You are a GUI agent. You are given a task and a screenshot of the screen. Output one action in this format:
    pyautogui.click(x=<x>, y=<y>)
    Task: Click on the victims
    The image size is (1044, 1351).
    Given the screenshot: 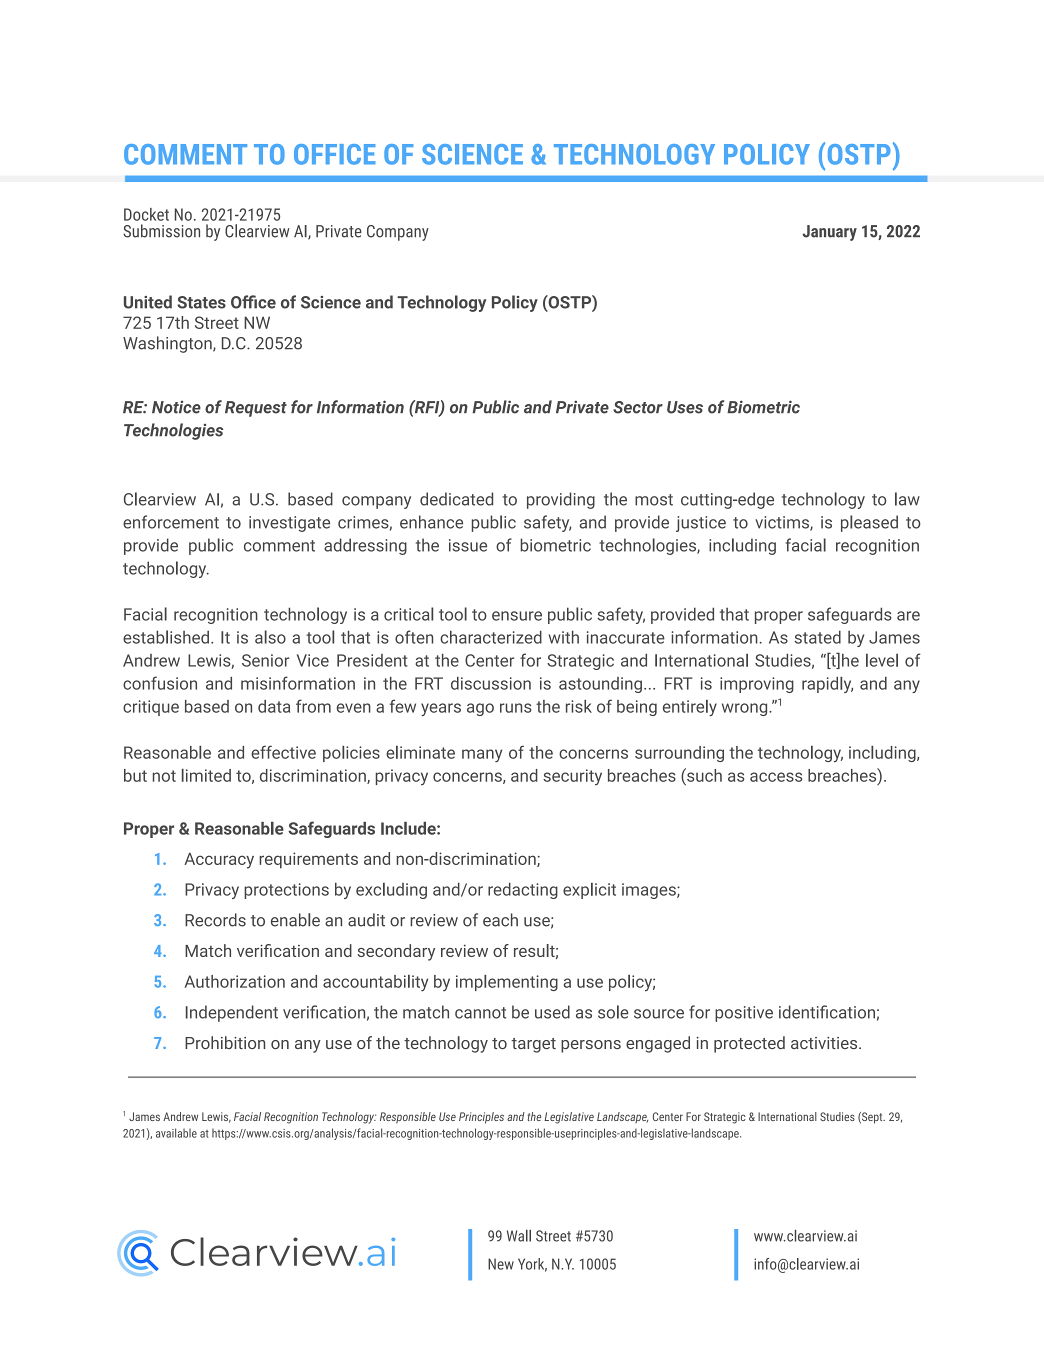 What is the action you would take?
    pyautogui.click(x=783, y=523)
